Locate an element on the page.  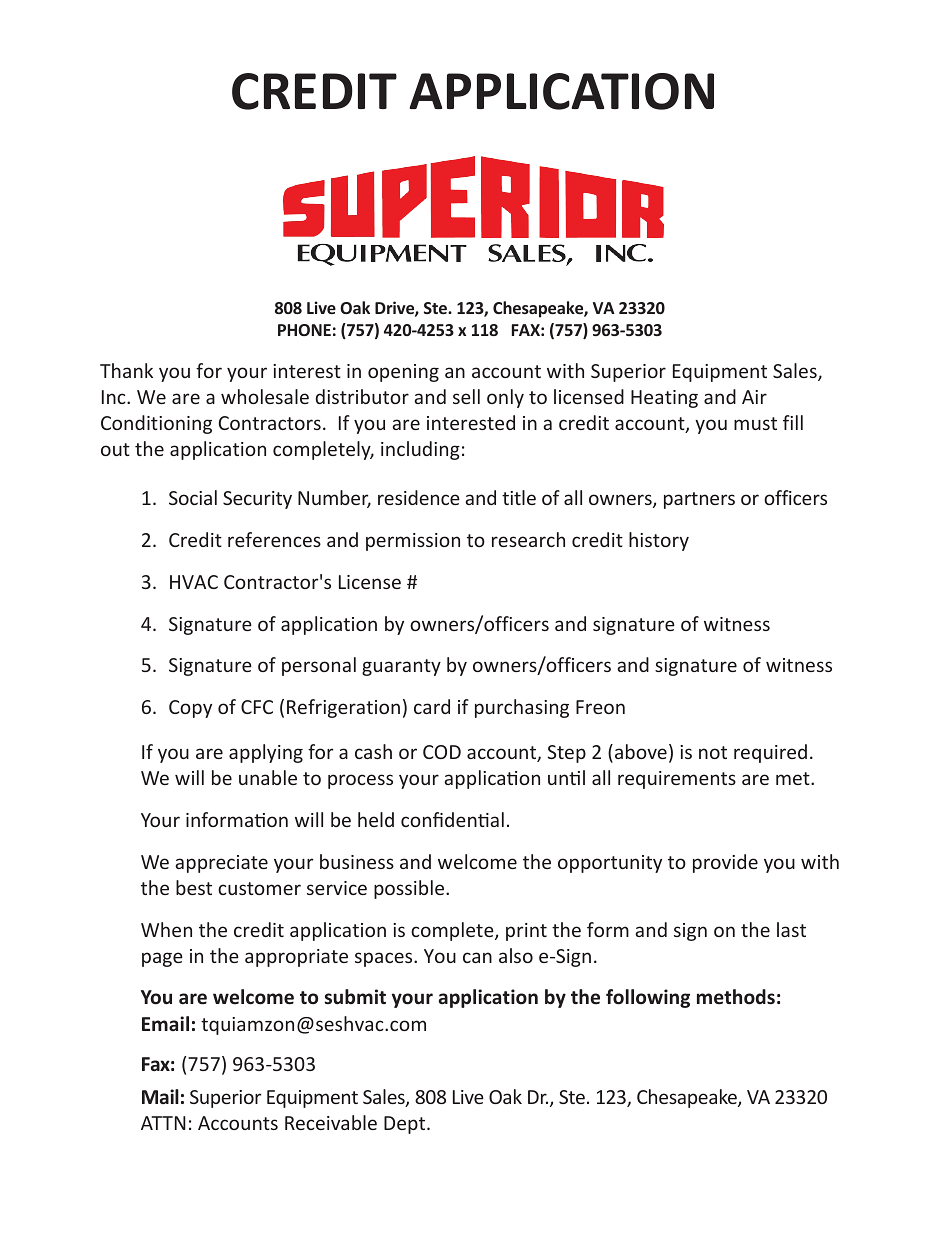
Thank is located at coordinates (126, 370).
